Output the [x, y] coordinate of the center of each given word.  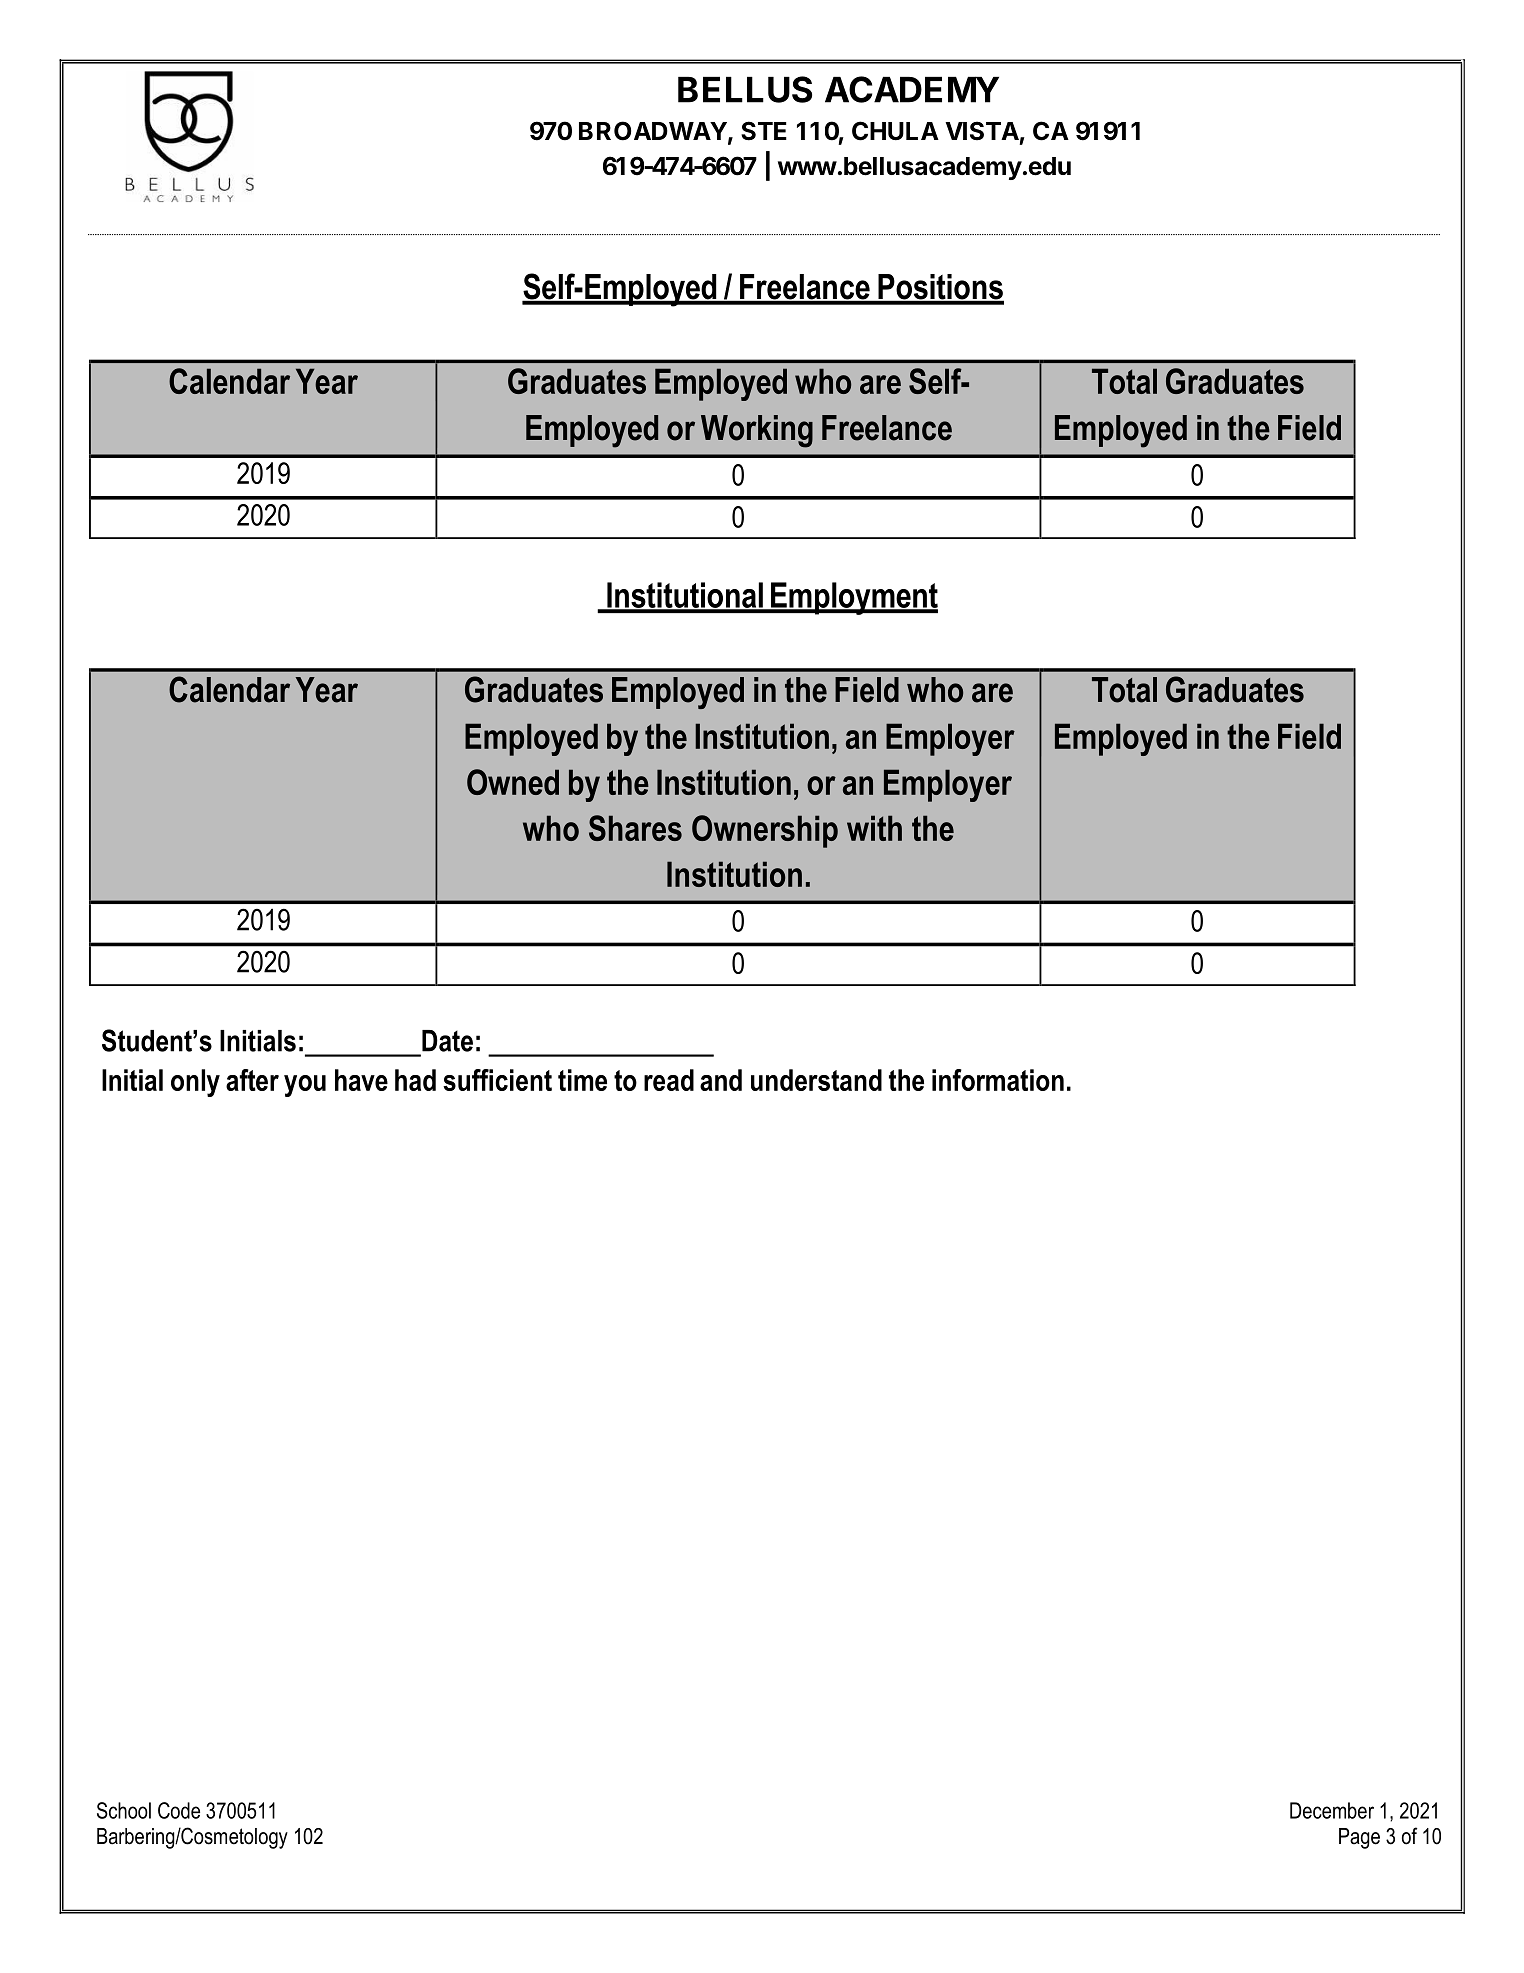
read [669, 1080]
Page [1359, 1838]
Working [757, 431]
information [998, 1080]
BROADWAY [653, 131]
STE [764, 131]
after [252, 1080]
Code [179, 1810]
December [1332, 1810]
